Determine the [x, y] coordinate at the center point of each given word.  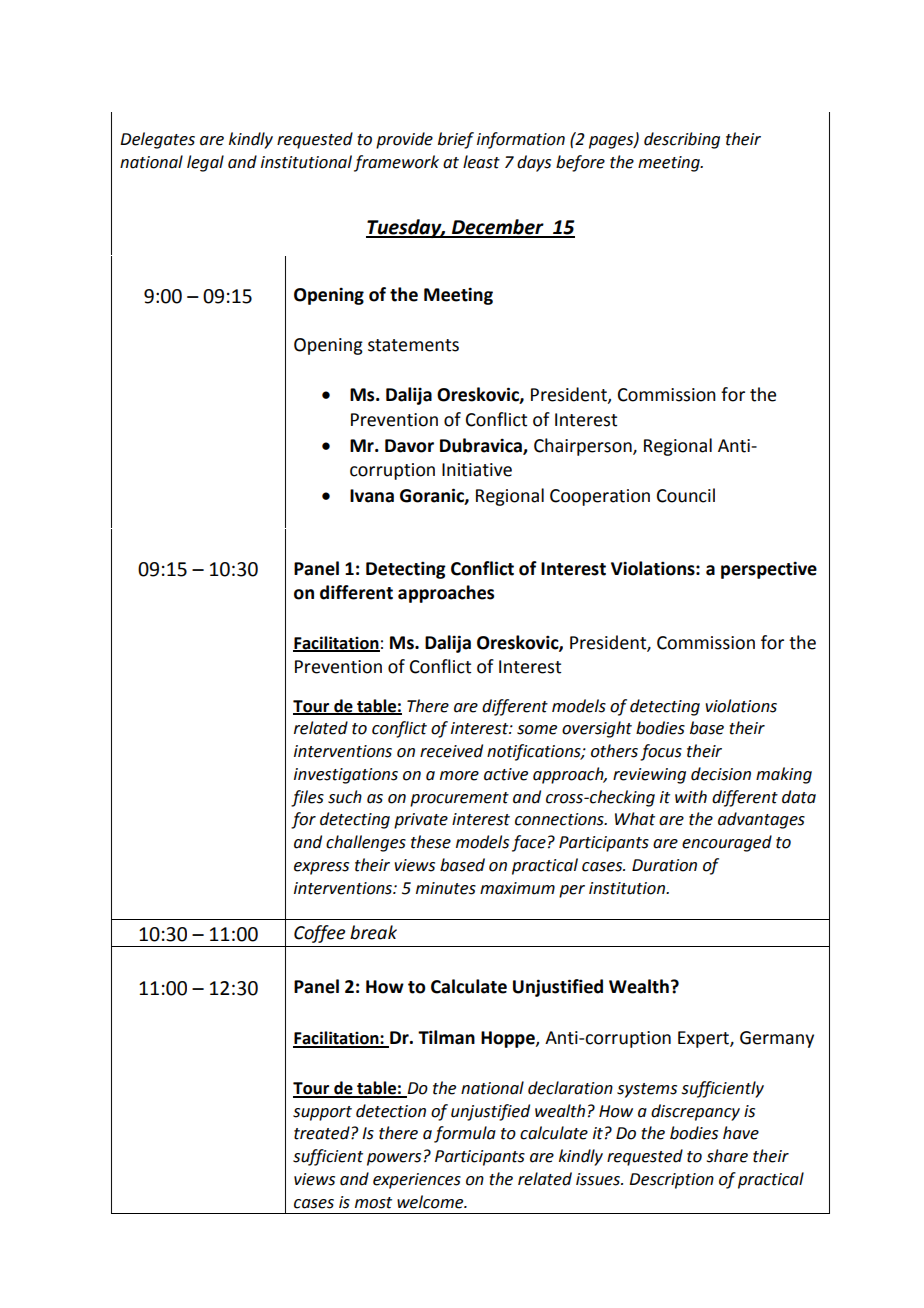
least [481, 162]
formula [465, 1134]
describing [682, 140]
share [727, 1156]
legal [205, 163]
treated [323, 1133]
